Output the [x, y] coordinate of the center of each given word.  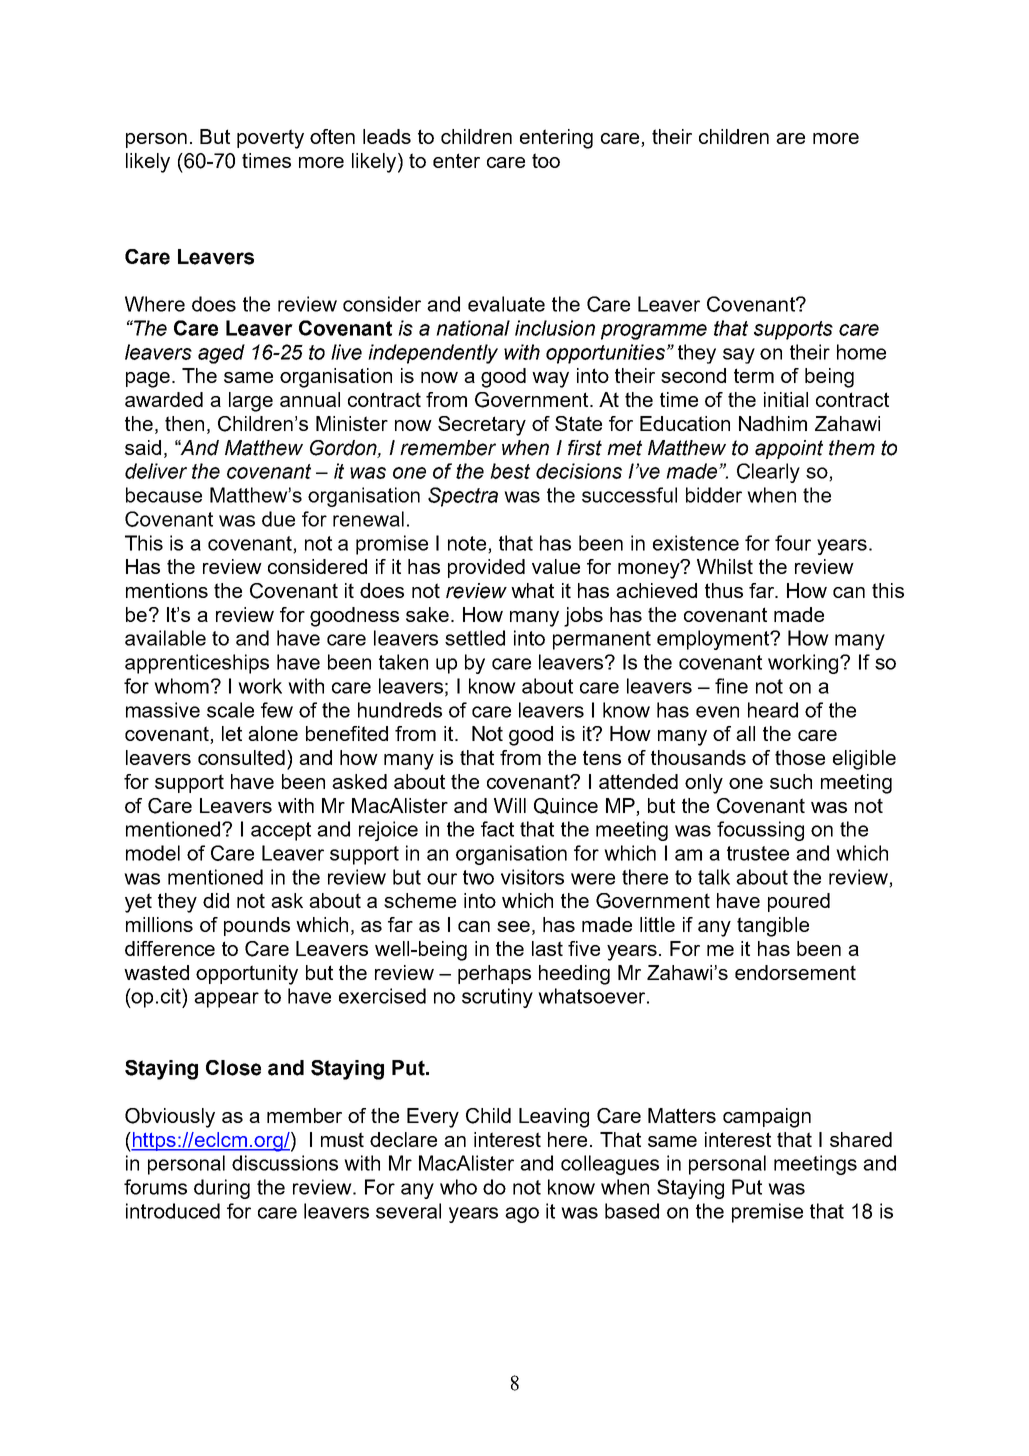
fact [497, 829]
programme [654, 332]
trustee [758, 853]
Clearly [768, 473]
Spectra [463, 497]
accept [281, 831]
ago [522, 1215]
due [278, 519]
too [546, 160]
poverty [270, 139]
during [222, 1189]
